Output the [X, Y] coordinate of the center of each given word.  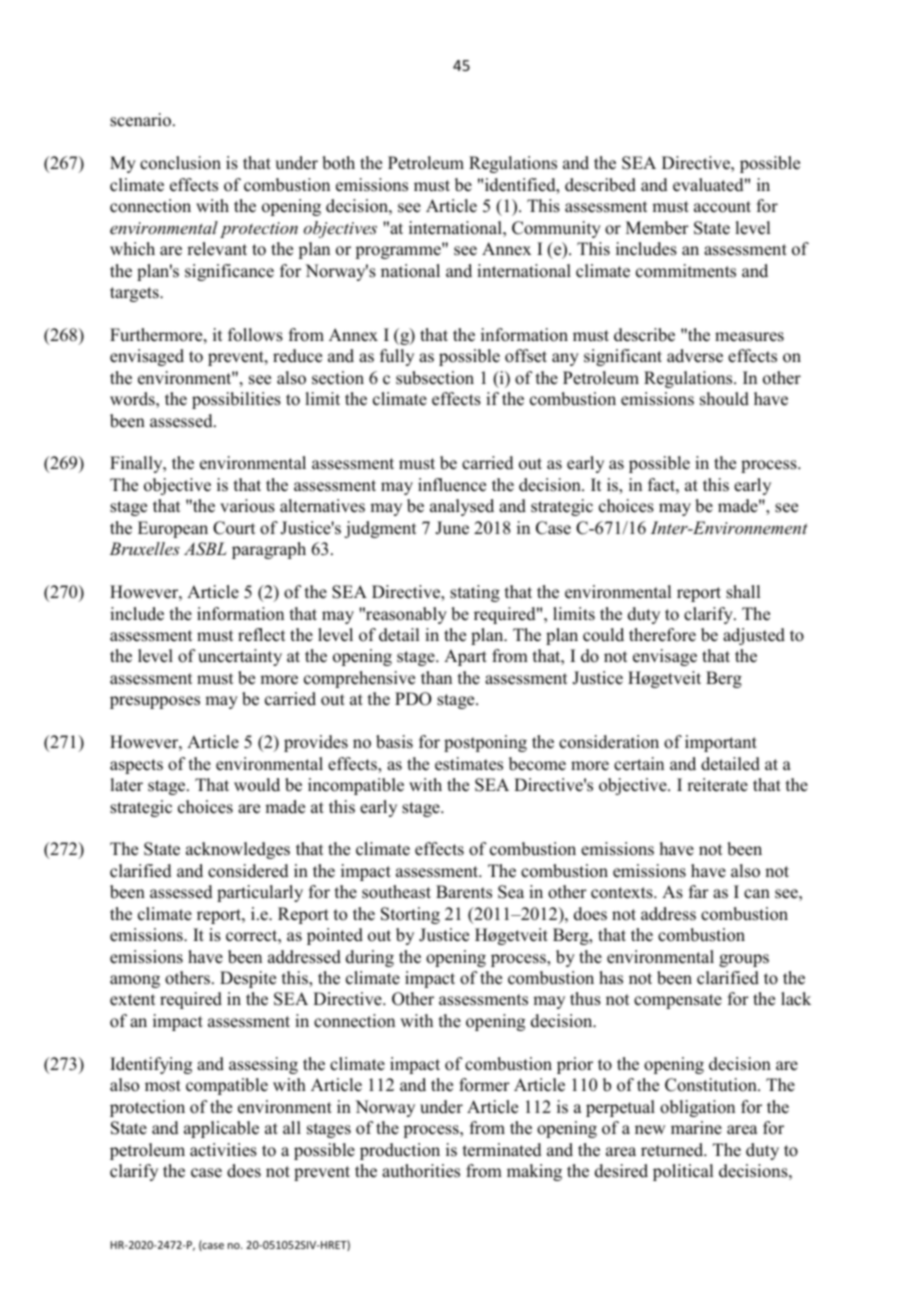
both [338, 163]
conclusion [180, 163]
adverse [695, 356]
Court [234, 528]
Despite [248, 979]
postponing [485, 743]
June [452, 528]
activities [223, 1150]
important [721, 743]
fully [397, 357]
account [722, 207]
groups [744, 960]
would [257, 785]
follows [255, 335]
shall [743, 592]
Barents [464, 892]
